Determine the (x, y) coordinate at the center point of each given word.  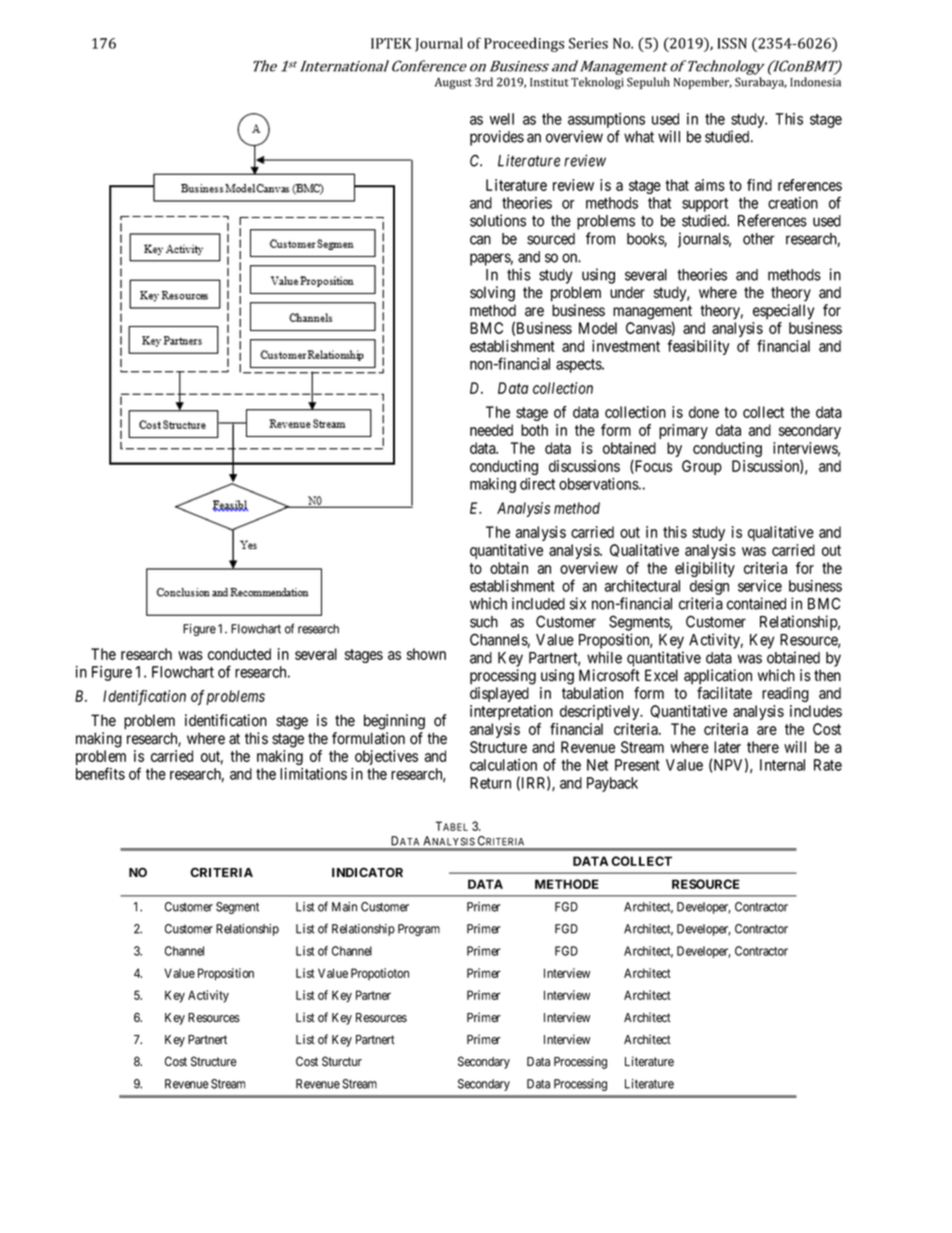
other (759, 239)
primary (683, 431)
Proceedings (524, 44)
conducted (239, 654)
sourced (551, 239)
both (534, 430)
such (484, 622)
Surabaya (761, 83)
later (727, 747)
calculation (503, 765)
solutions (498, 220)
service (760, 586)
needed (491, 430)
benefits (100, 773)
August (453, 83)
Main (344, 907)
